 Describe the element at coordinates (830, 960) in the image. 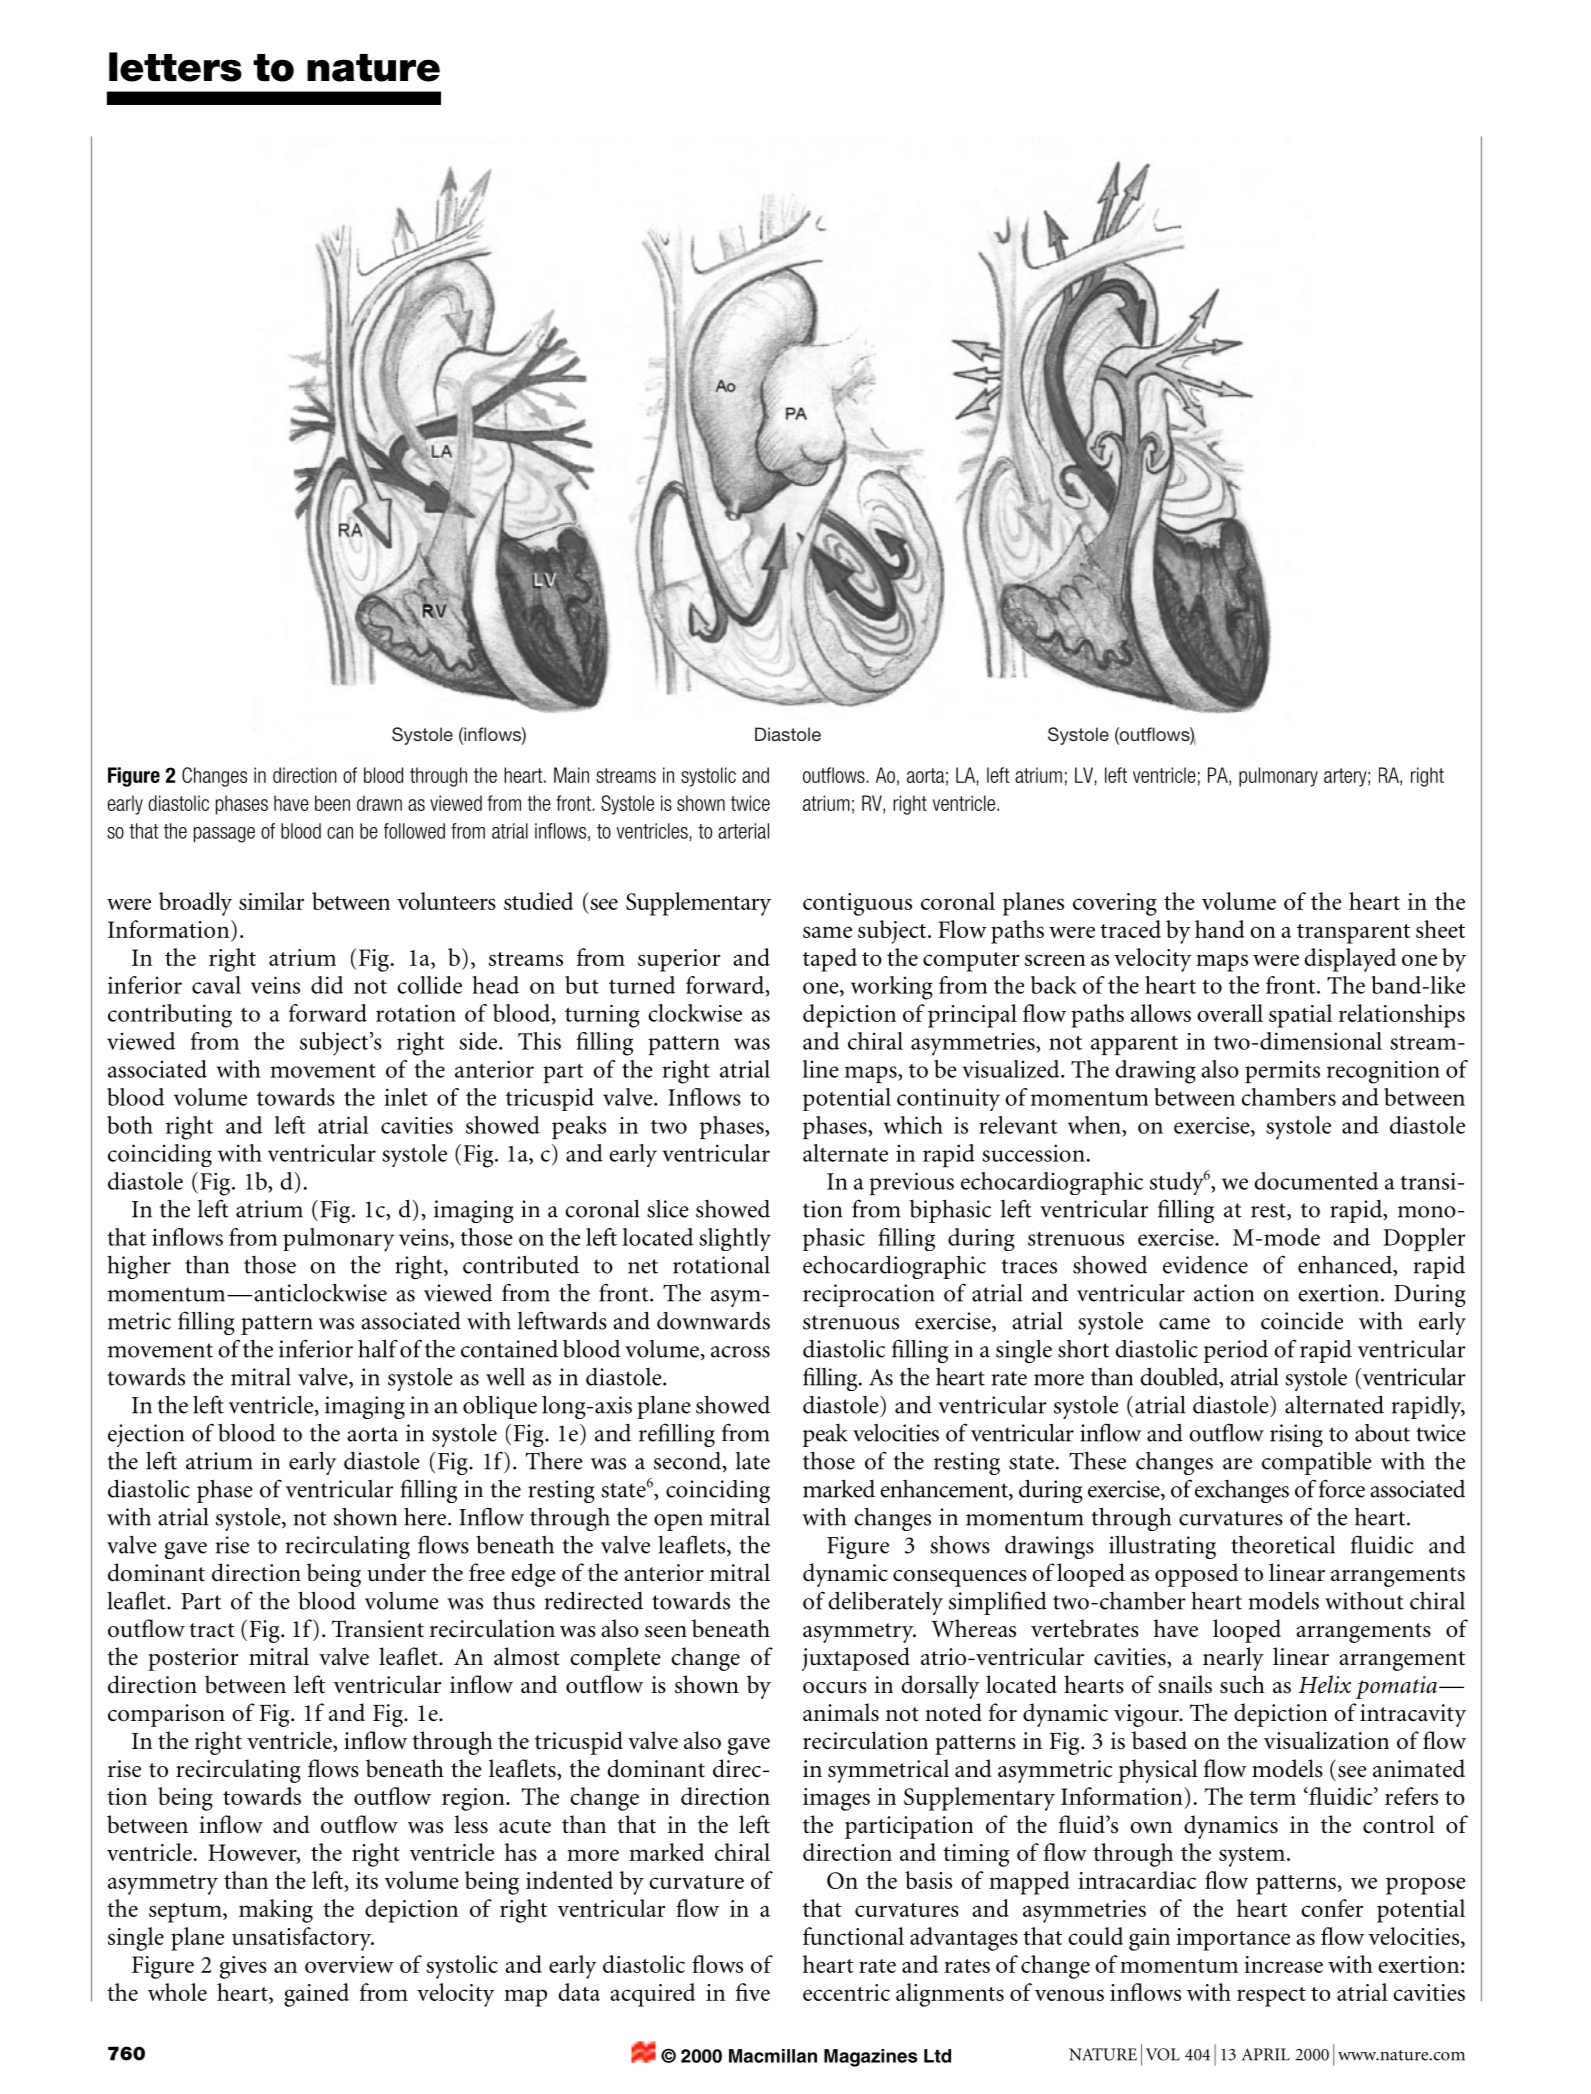

I see `taped` at that location.
